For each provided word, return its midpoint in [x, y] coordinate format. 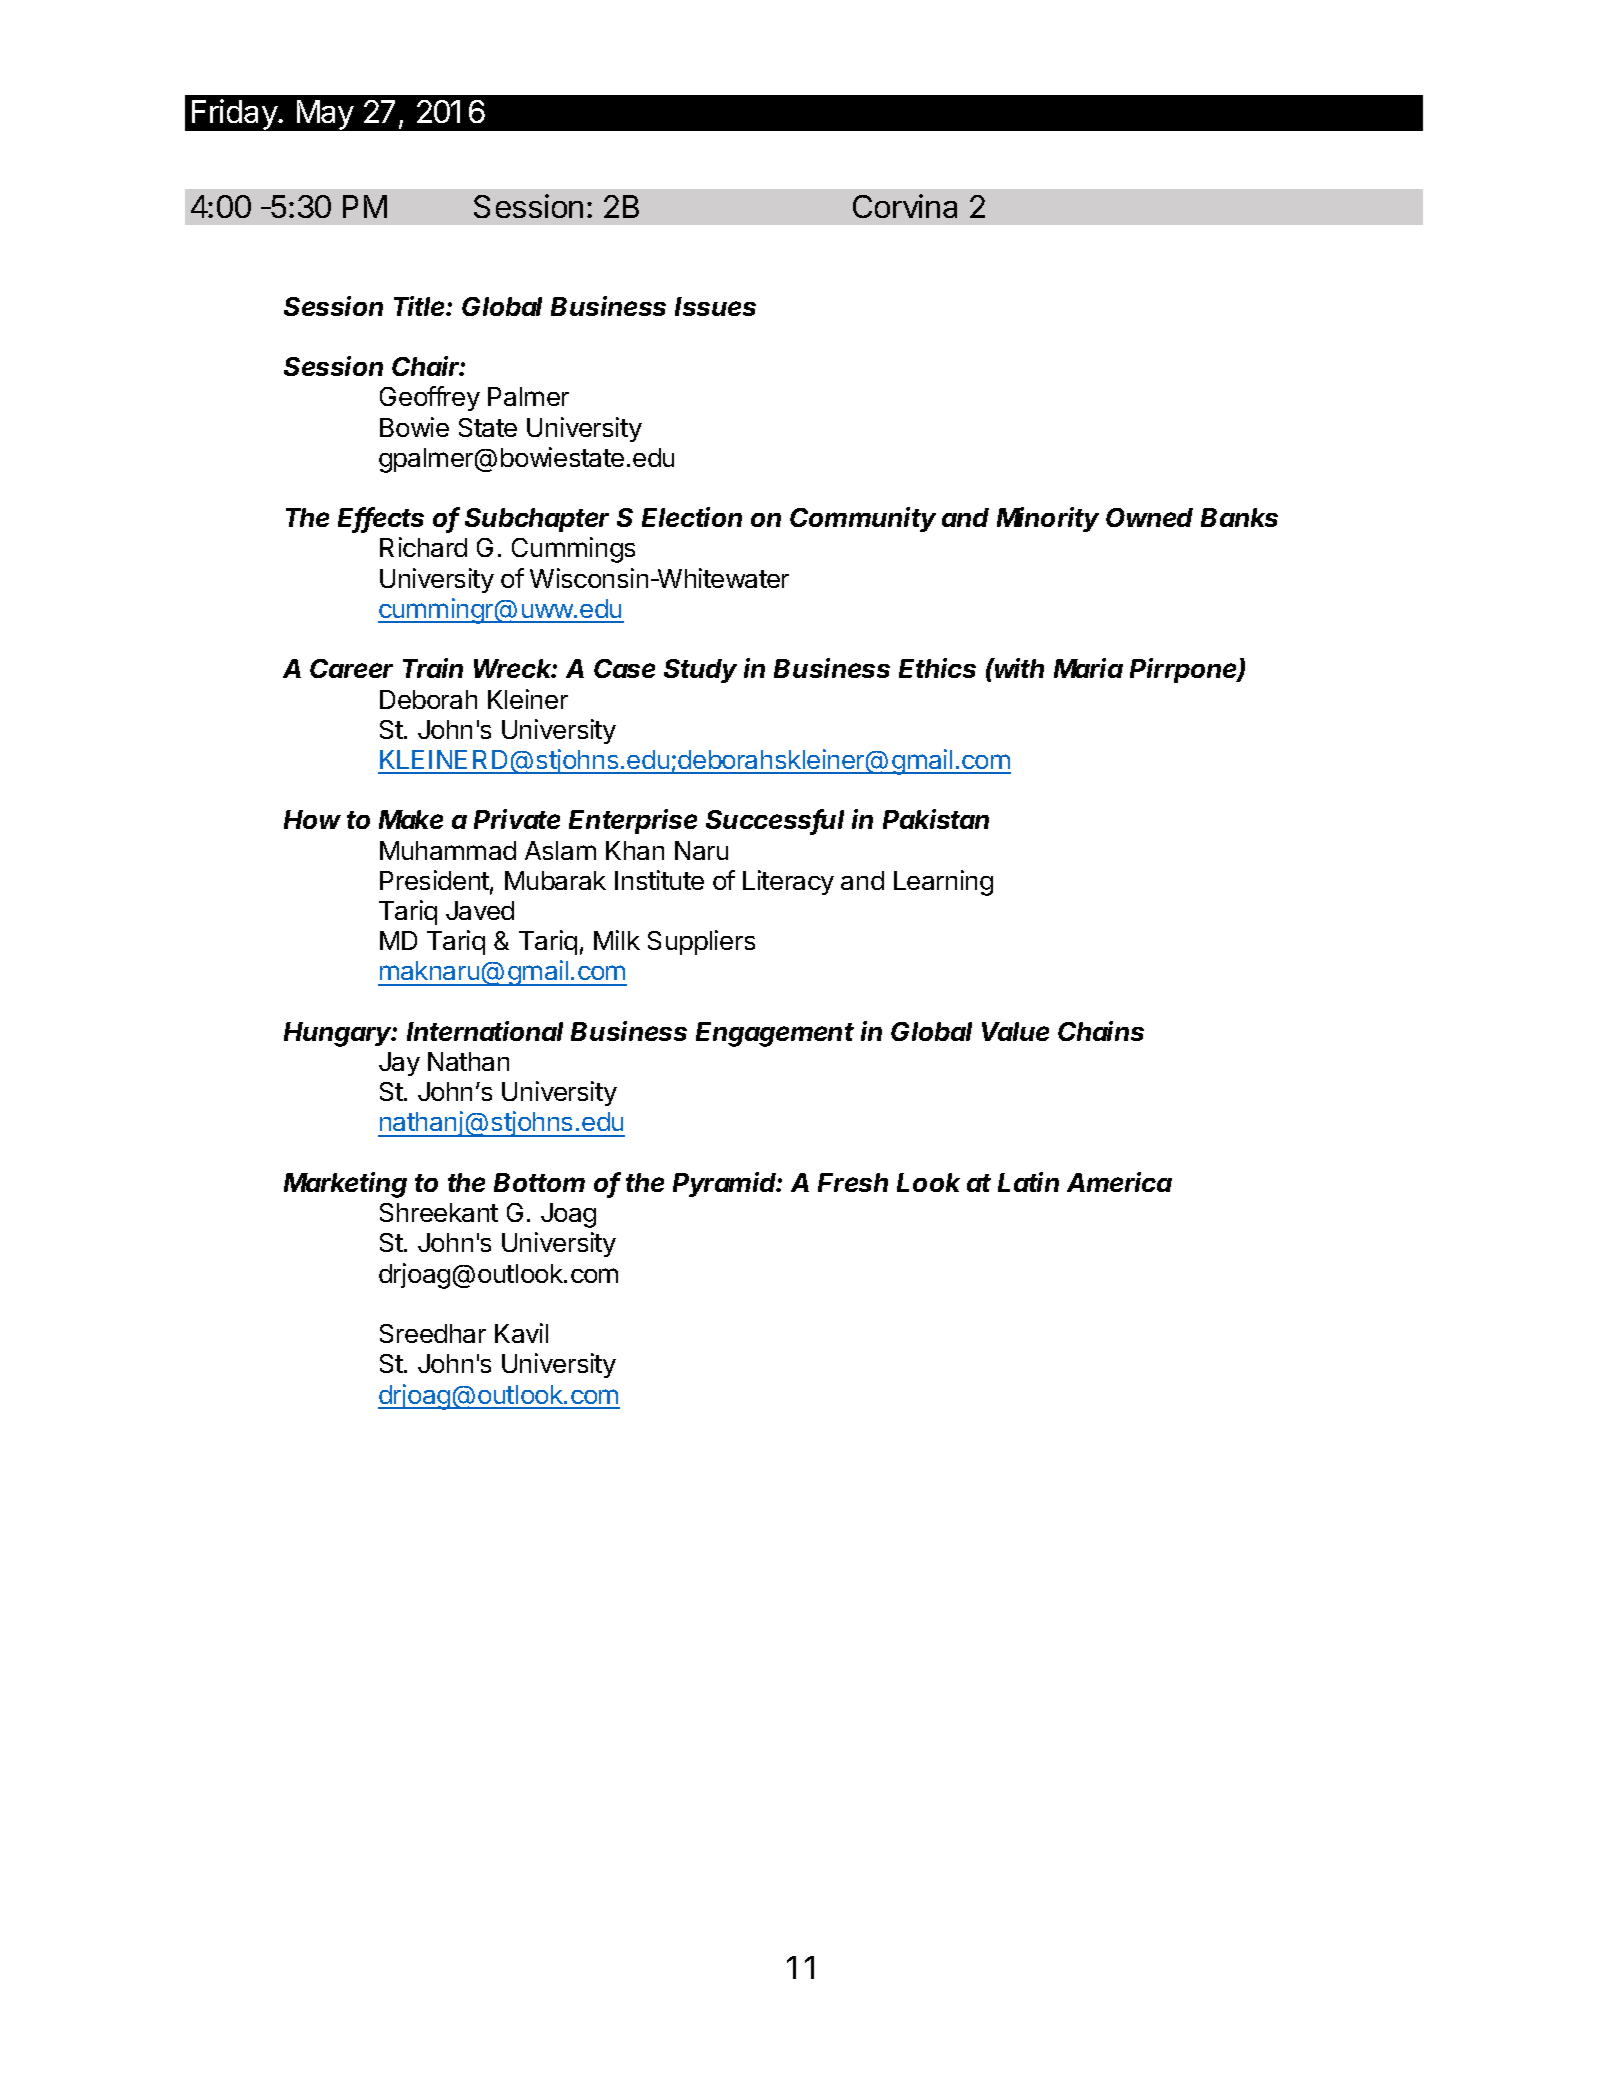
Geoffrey [430, 398]
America [1119, 1182]
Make [411, 819]
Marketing [345, 1185]
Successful [775, 821]
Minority [1048, 519]
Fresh [853, 1182]
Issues [715, 306]
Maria [1088, 668]
